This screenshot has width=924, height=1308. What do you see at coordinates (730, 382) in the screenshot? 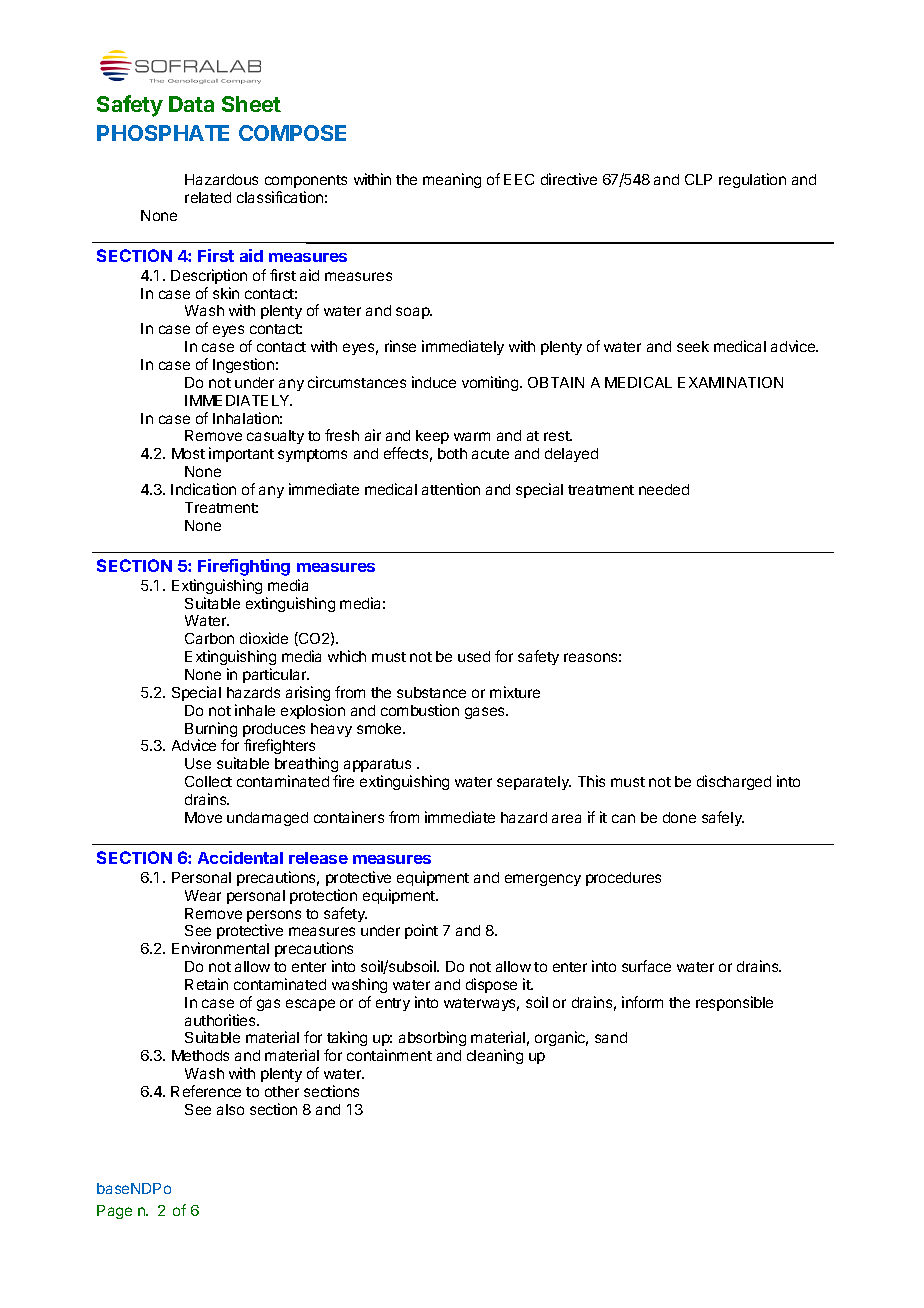
I see `EXAMINATION` at bounding box center [730, 382].
